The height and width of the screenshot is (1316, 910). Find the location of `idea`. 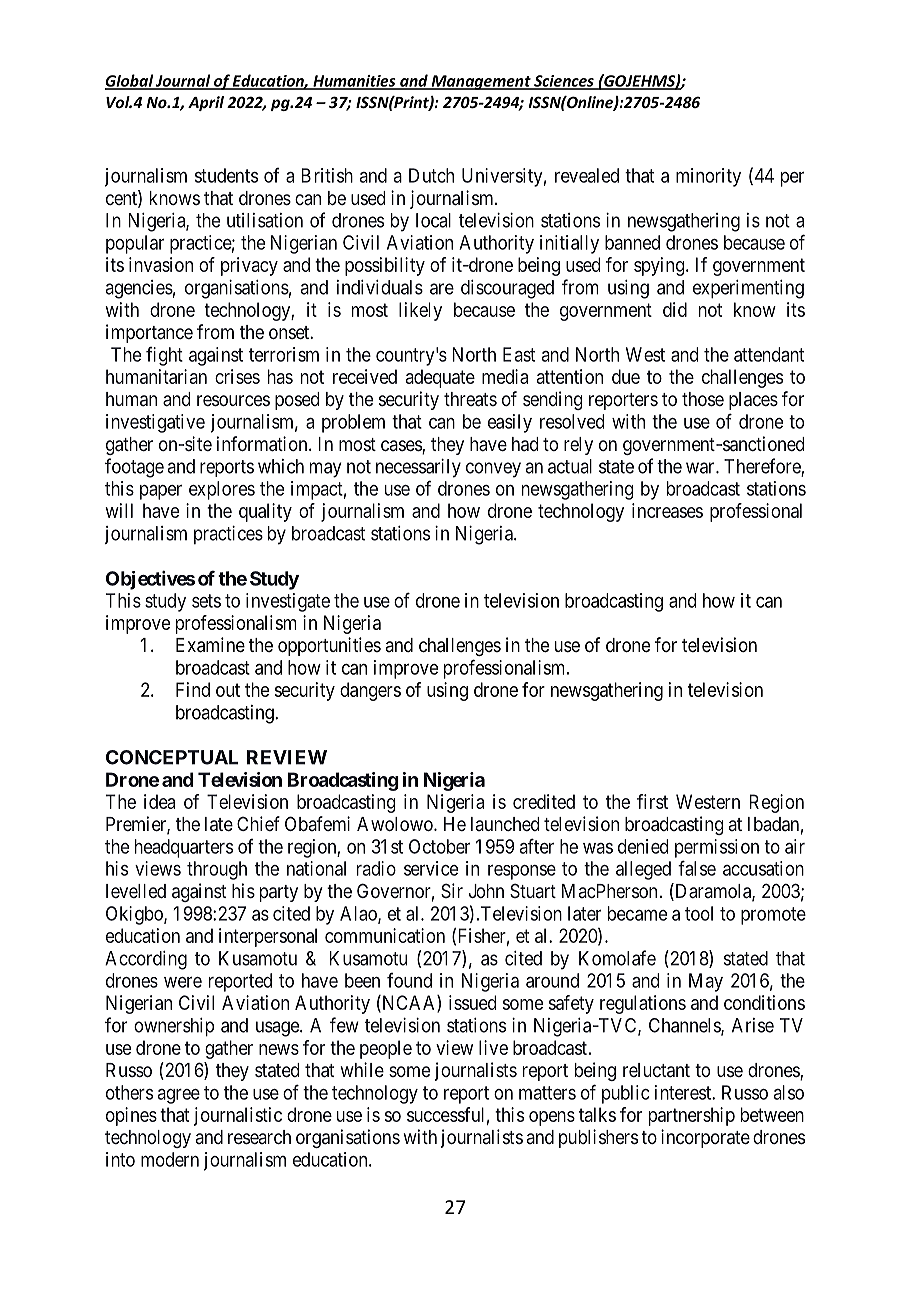

idea is located at coordinates (159, 801).
